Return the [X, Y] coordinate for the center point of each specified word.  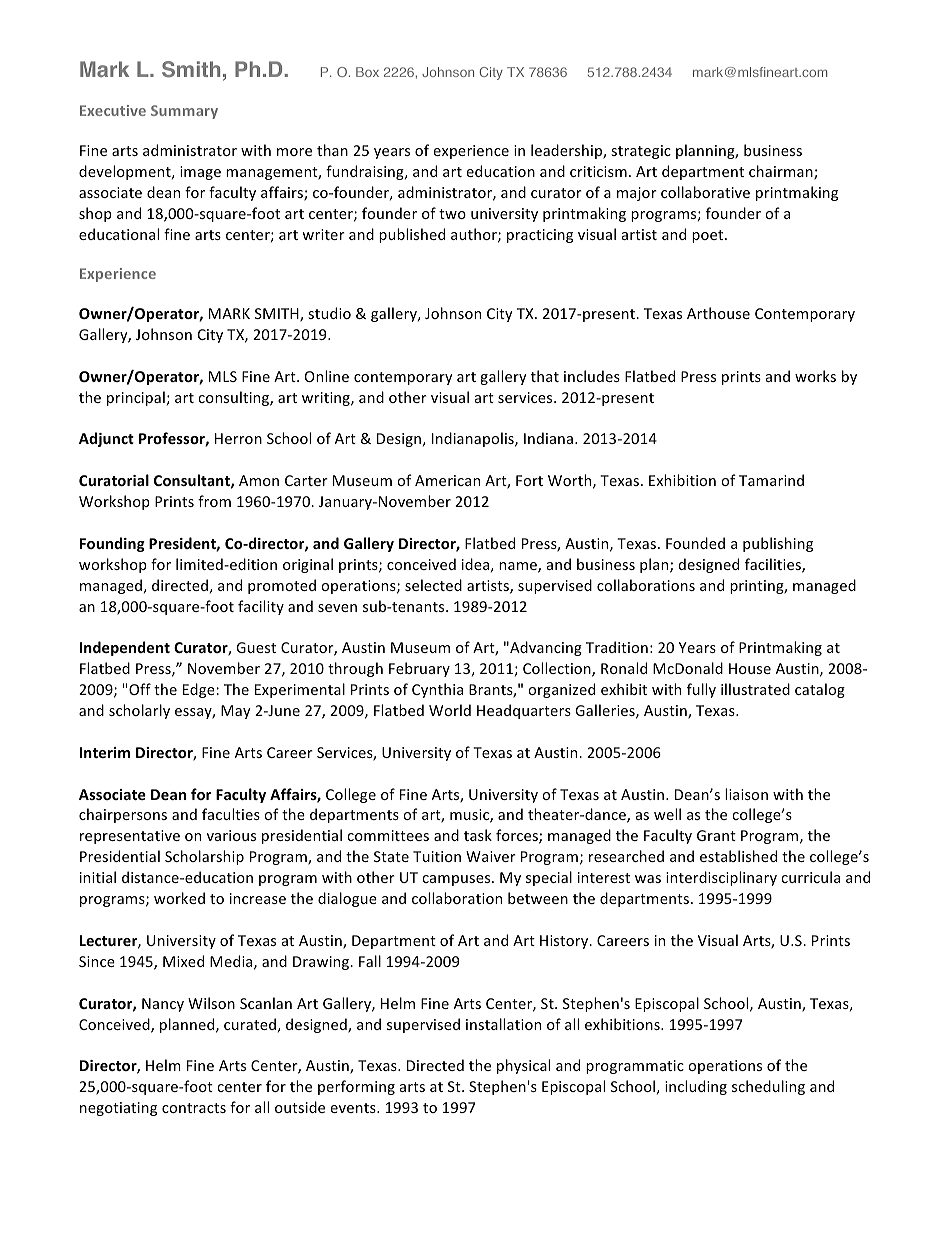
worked [179, 898]
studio [329, 313]
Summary [184, 112]
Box [367, 72]
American [447, 480]
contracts [194, 1108]
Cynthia [437, 690]
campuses [457, 880]
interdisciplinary [721, 878]
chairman [782, 172]
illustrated [755, 689]
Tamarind [771, 480]
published [412, 235]
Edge [200, 690]
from [214, 501]
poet [709, 236]
